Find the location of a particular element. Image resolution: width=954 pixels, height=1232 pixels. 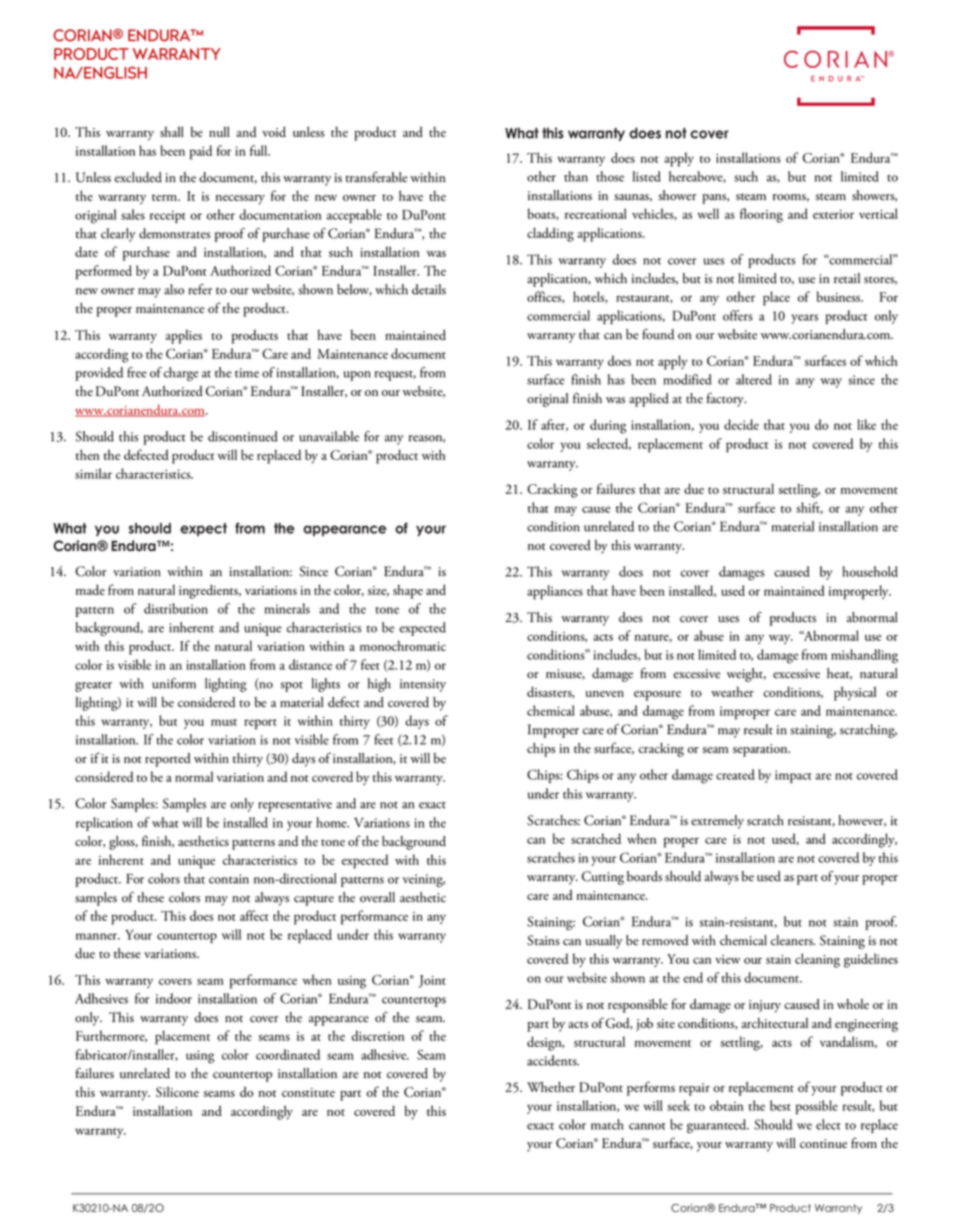

best is located at coordinates (780, 1105).
